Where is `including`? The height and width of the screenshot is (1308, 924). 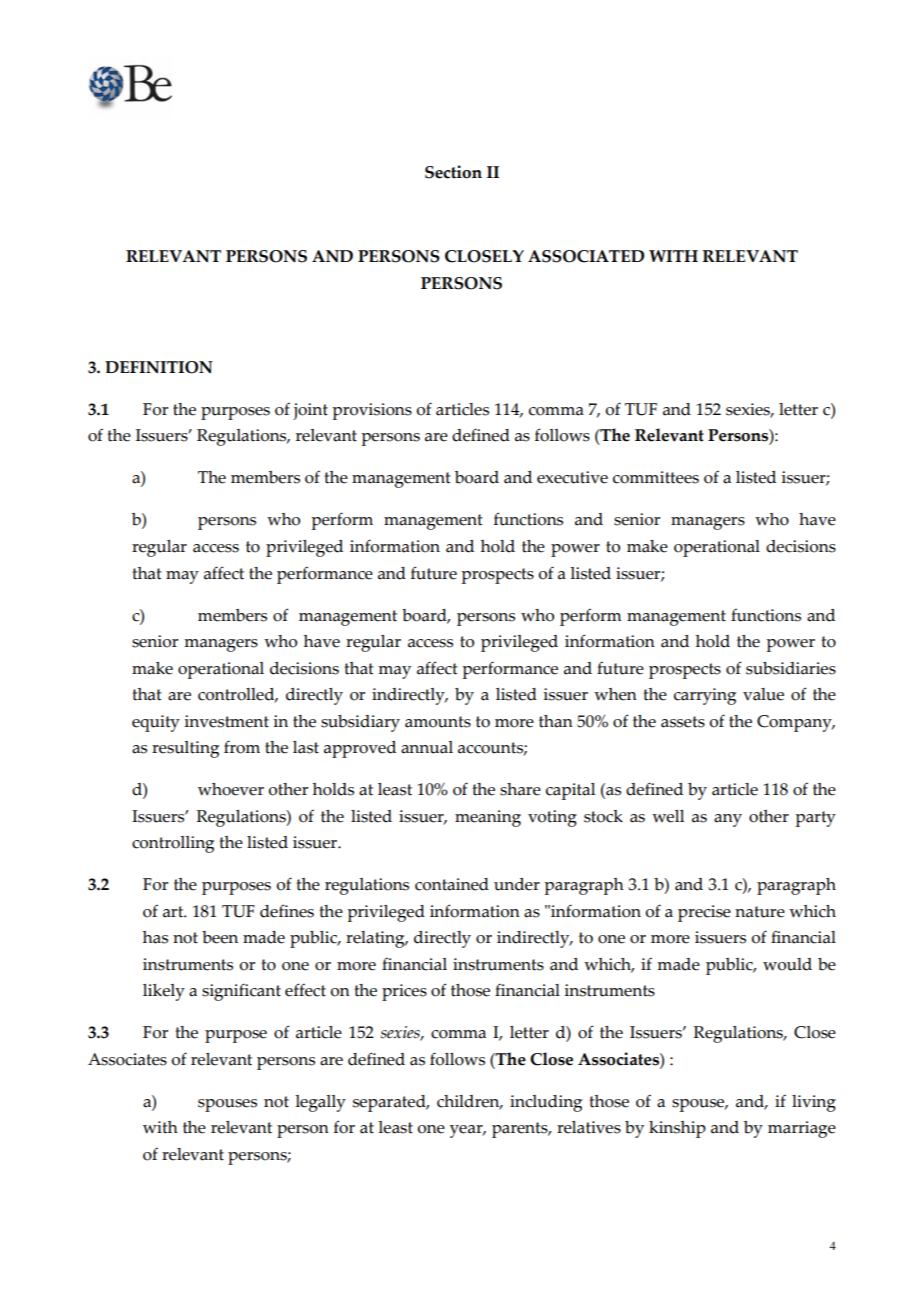
including is located at coordinates (546, 1103).
